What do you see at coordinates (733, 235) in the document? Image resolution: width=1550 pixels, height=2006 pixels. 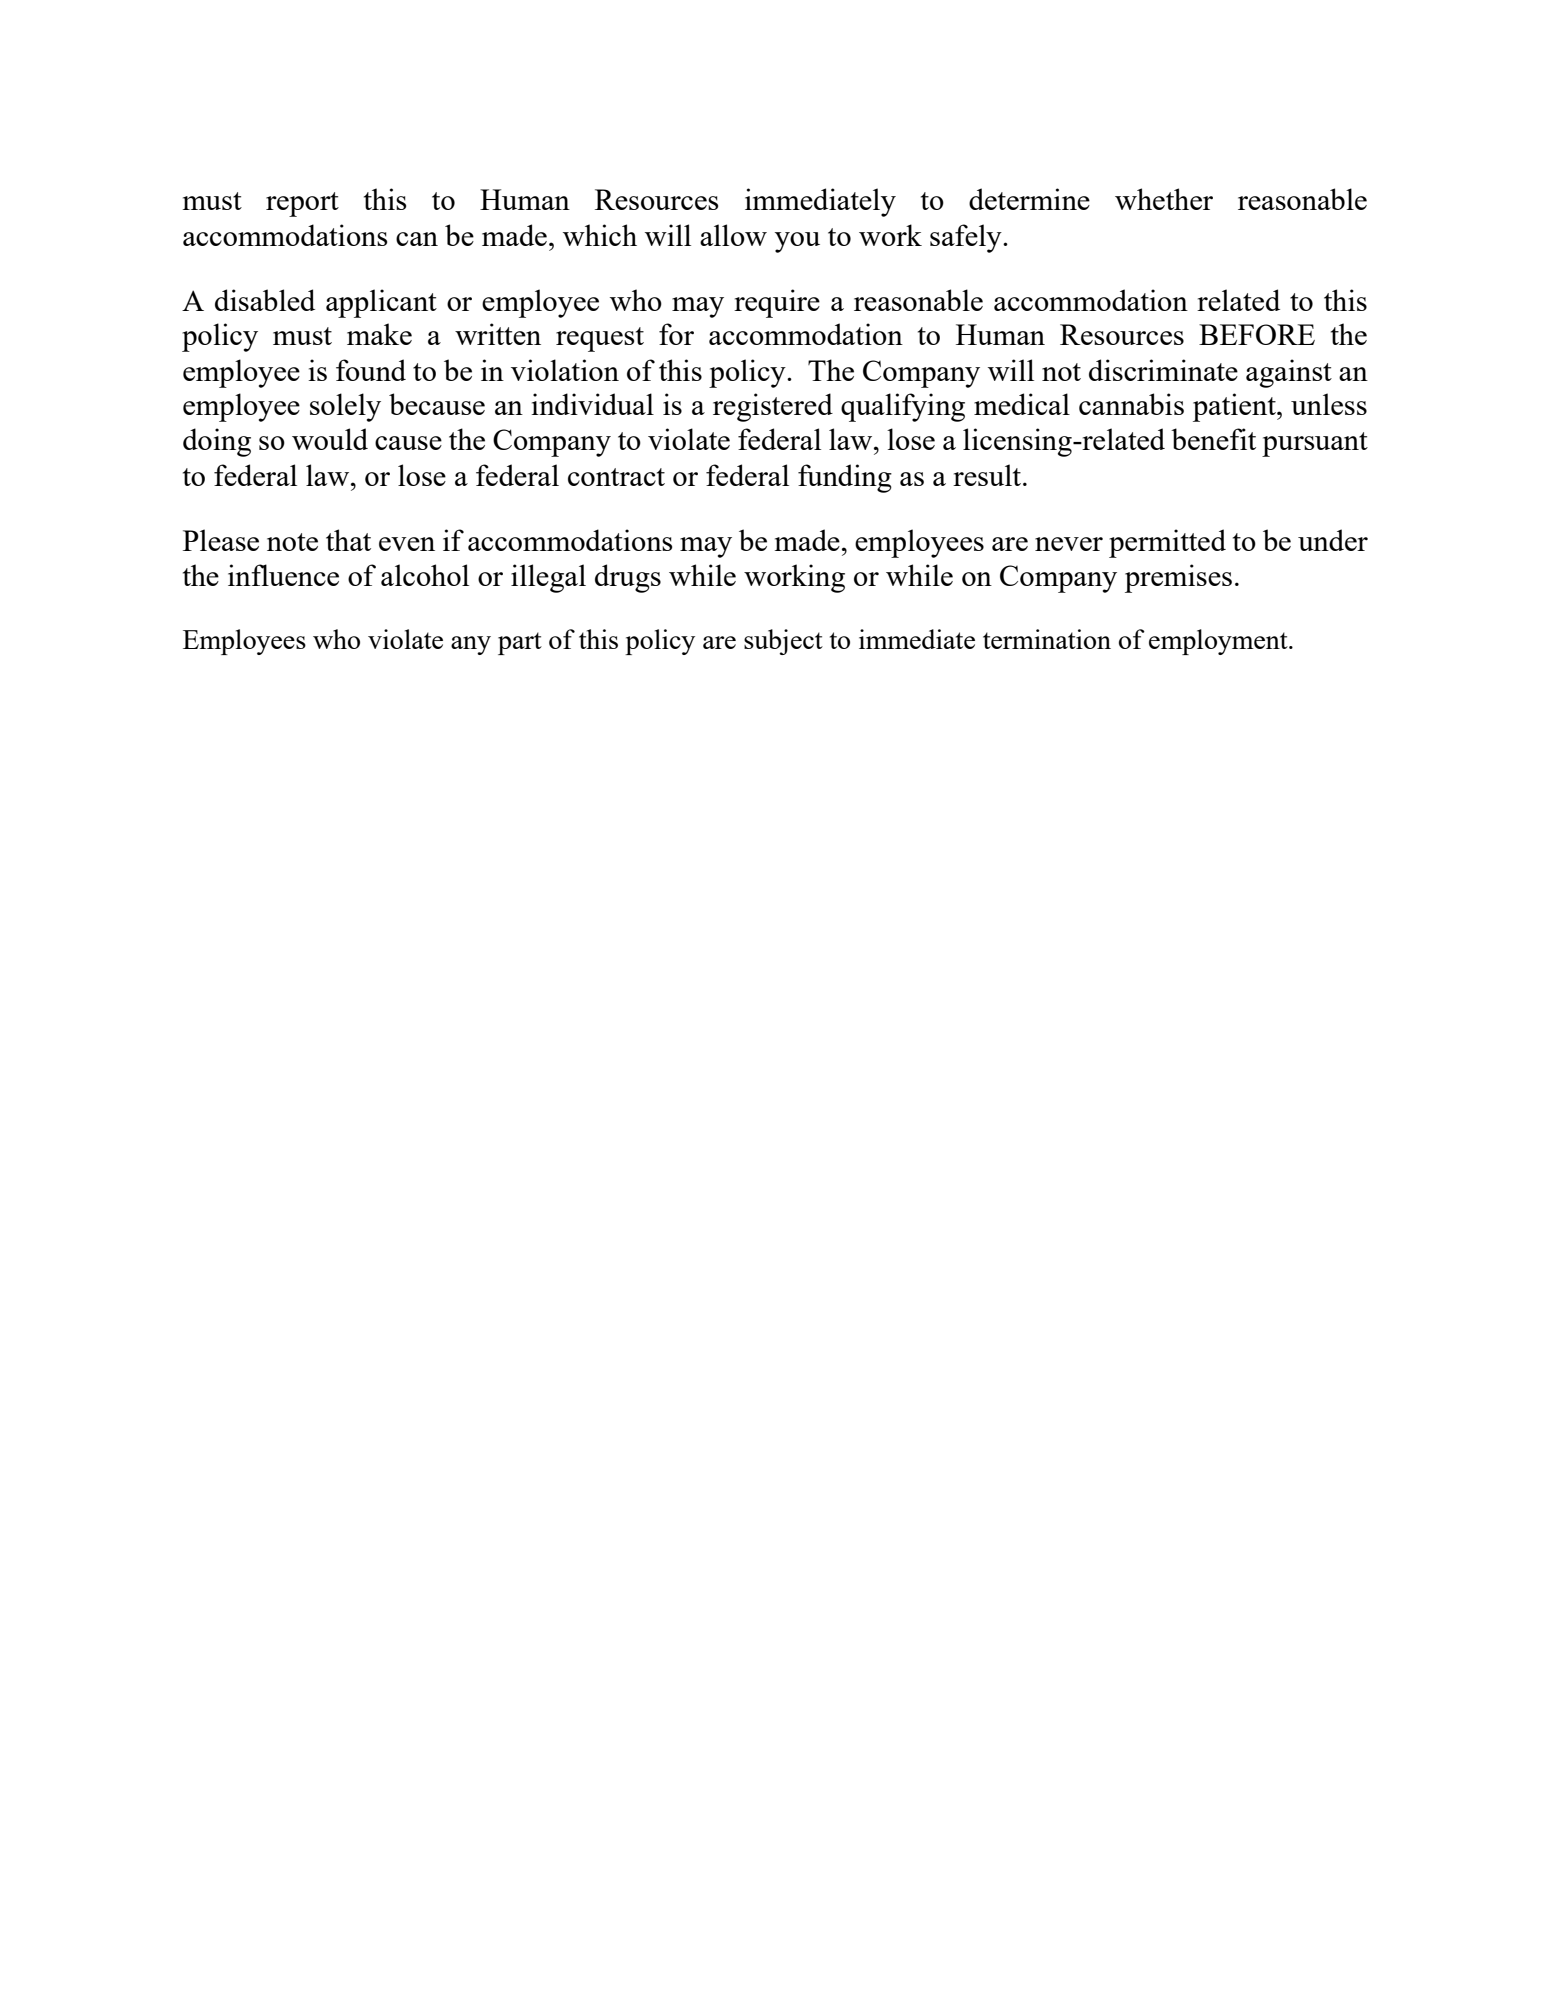 I see `allow` at bounding box center [733, 235].
